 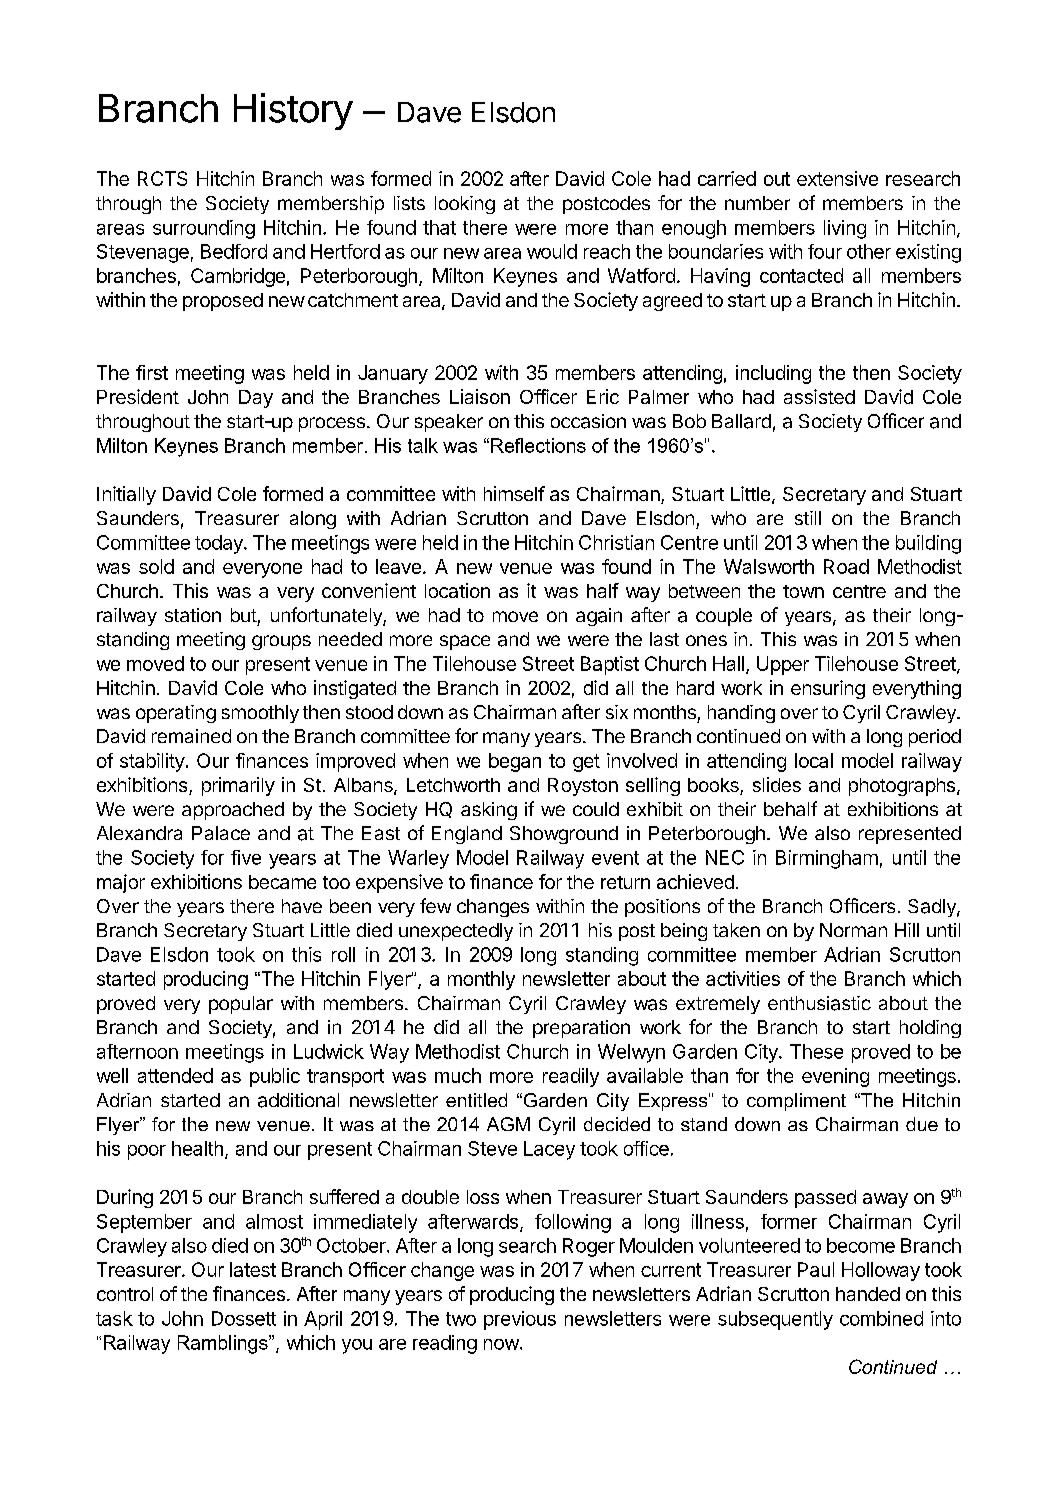 What do you see at coordinates (846, 566) in the page?
I see `Road` at bounding box center [846, 566].
